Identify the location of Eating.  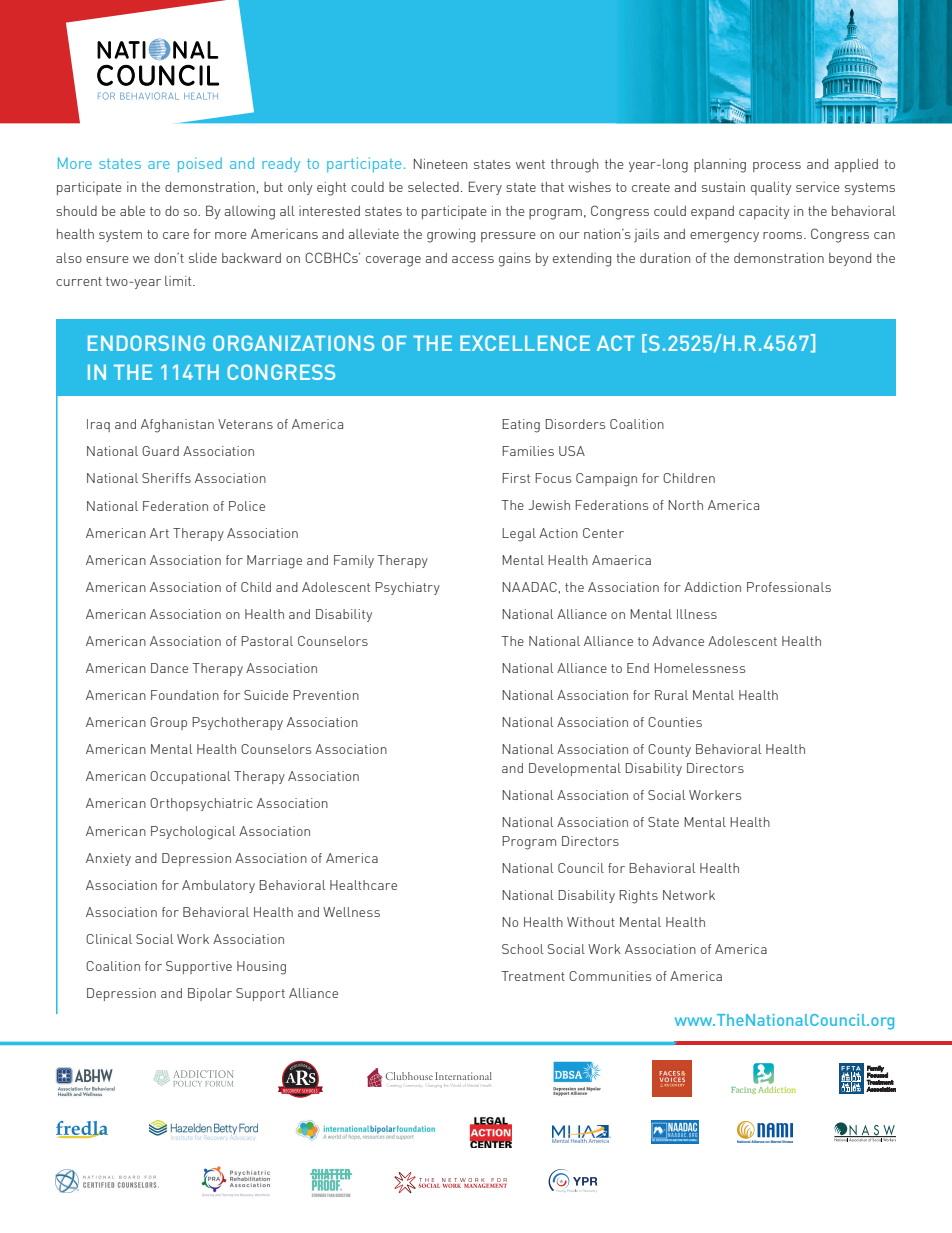
(521, 426).
